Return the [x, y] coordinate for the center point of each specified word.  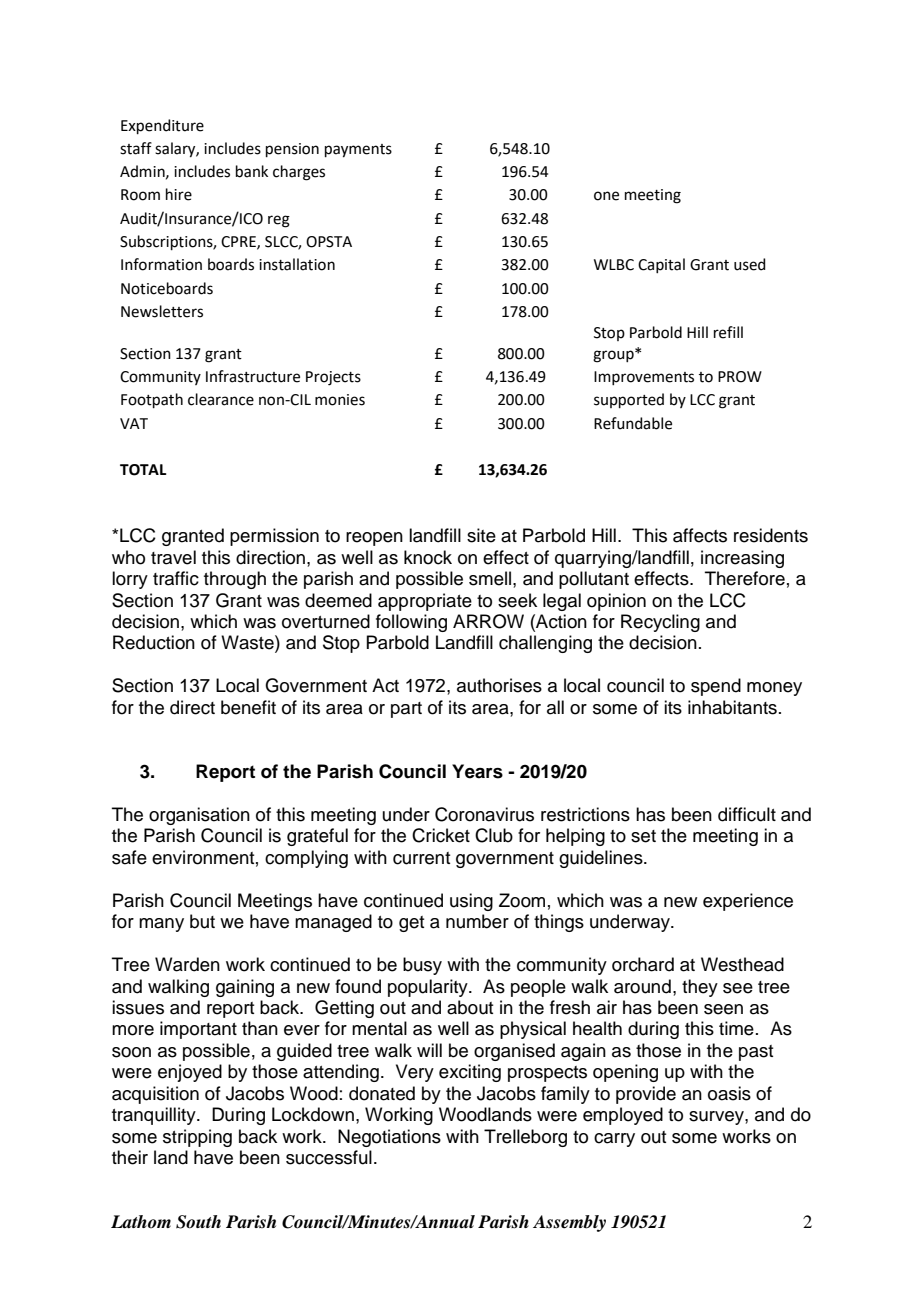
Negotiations [389, 1138]
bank [252, 171]
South [198, 1222]
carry [614, 1140]
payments [358, 151]
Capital [661, 265]
